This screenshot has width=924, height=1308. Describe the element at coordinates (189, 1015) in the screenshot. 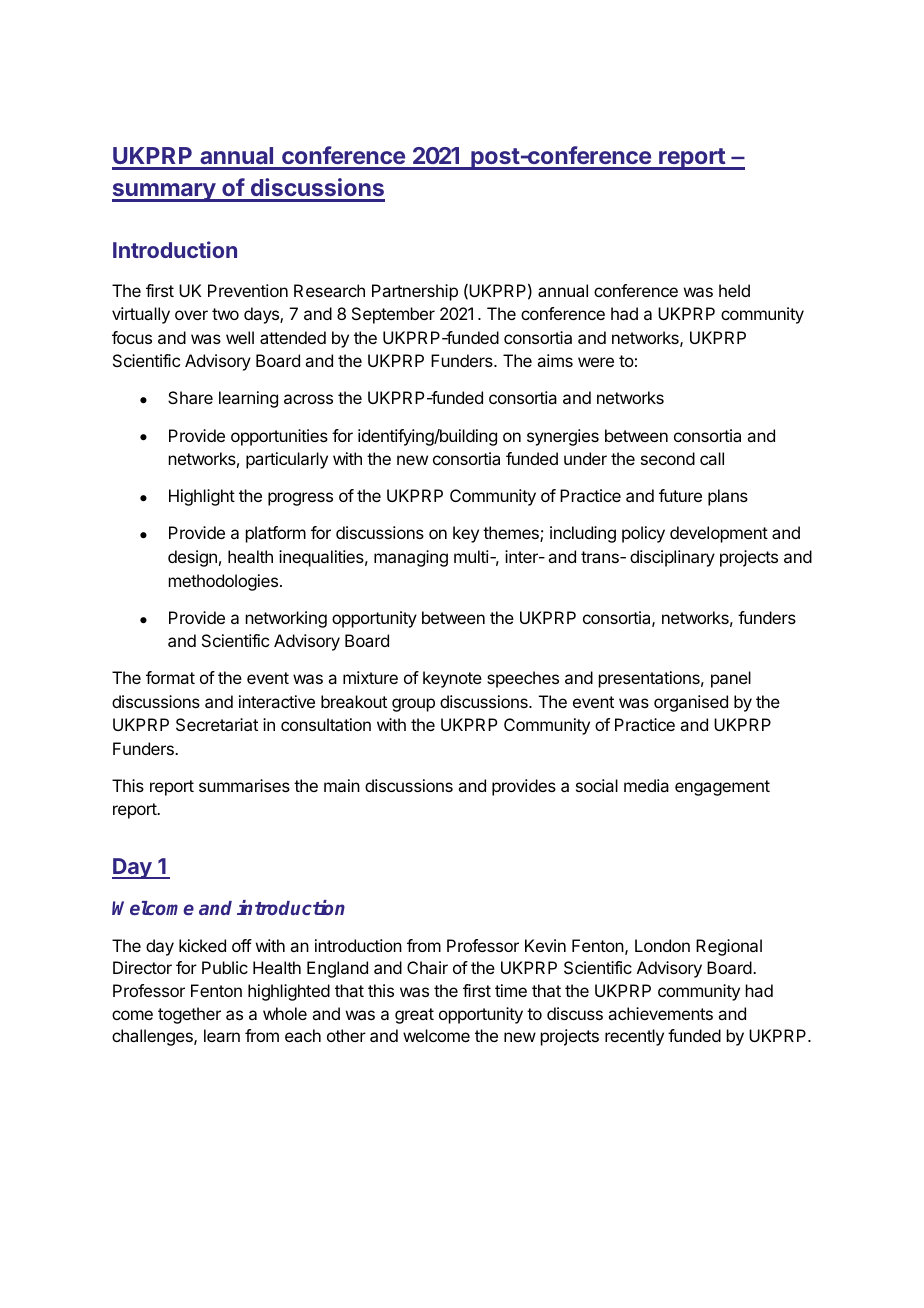

I see `together` at that location.
